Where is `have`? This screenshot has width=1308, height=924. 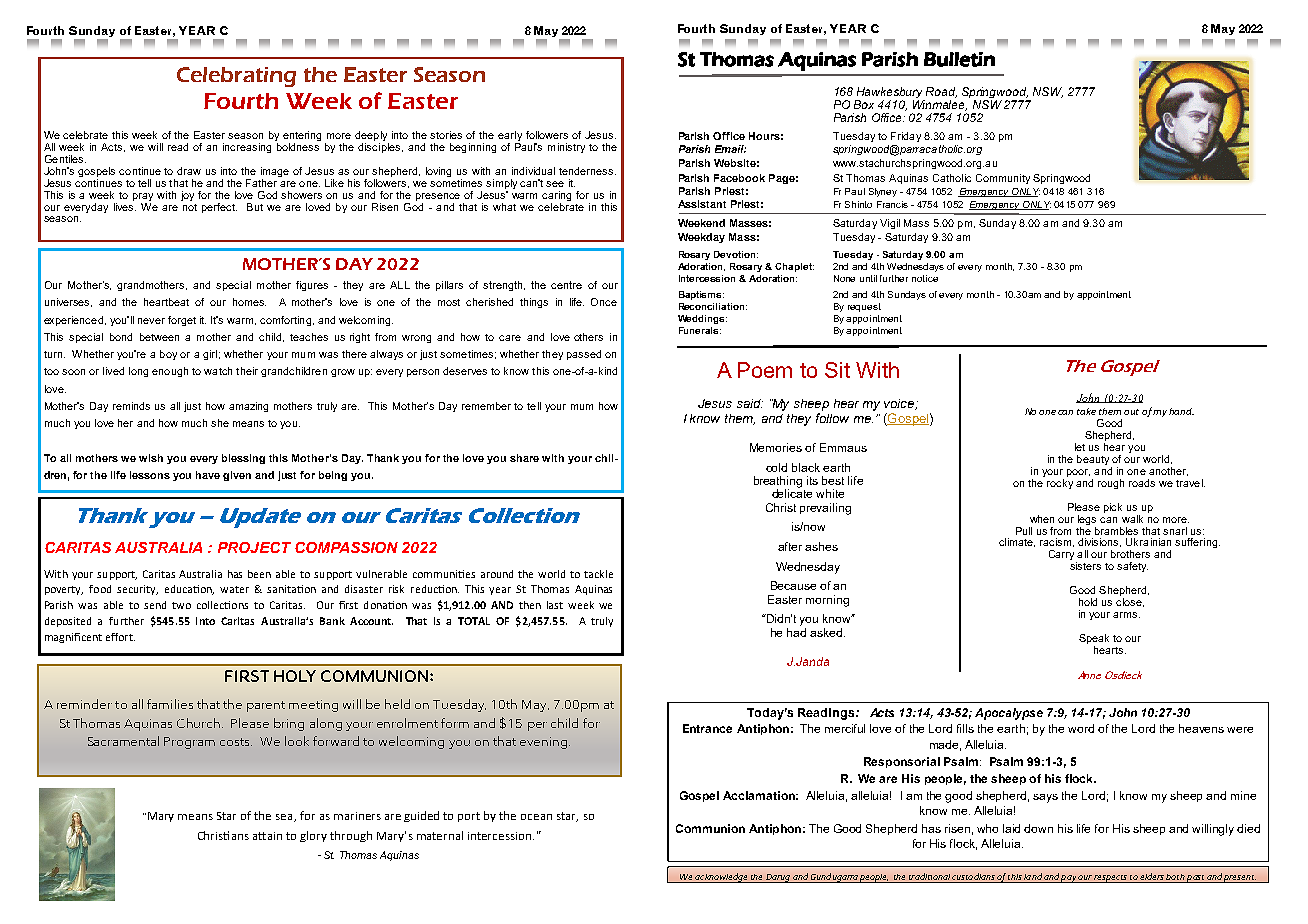 have is located at coordinates (208, 475).
